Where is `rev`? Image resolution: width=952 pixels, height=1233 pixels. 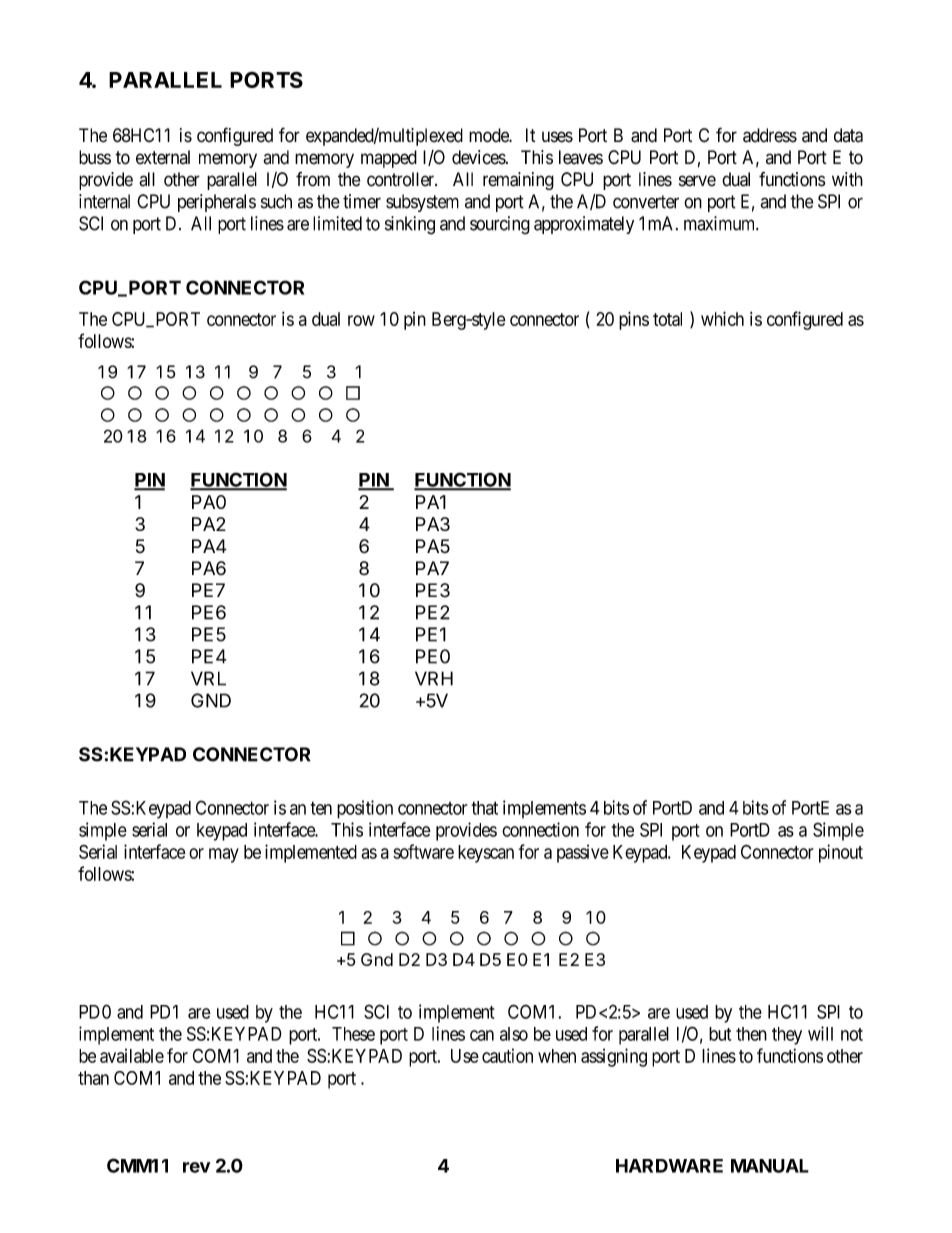 rev is located at coordinates (196, 1167).
